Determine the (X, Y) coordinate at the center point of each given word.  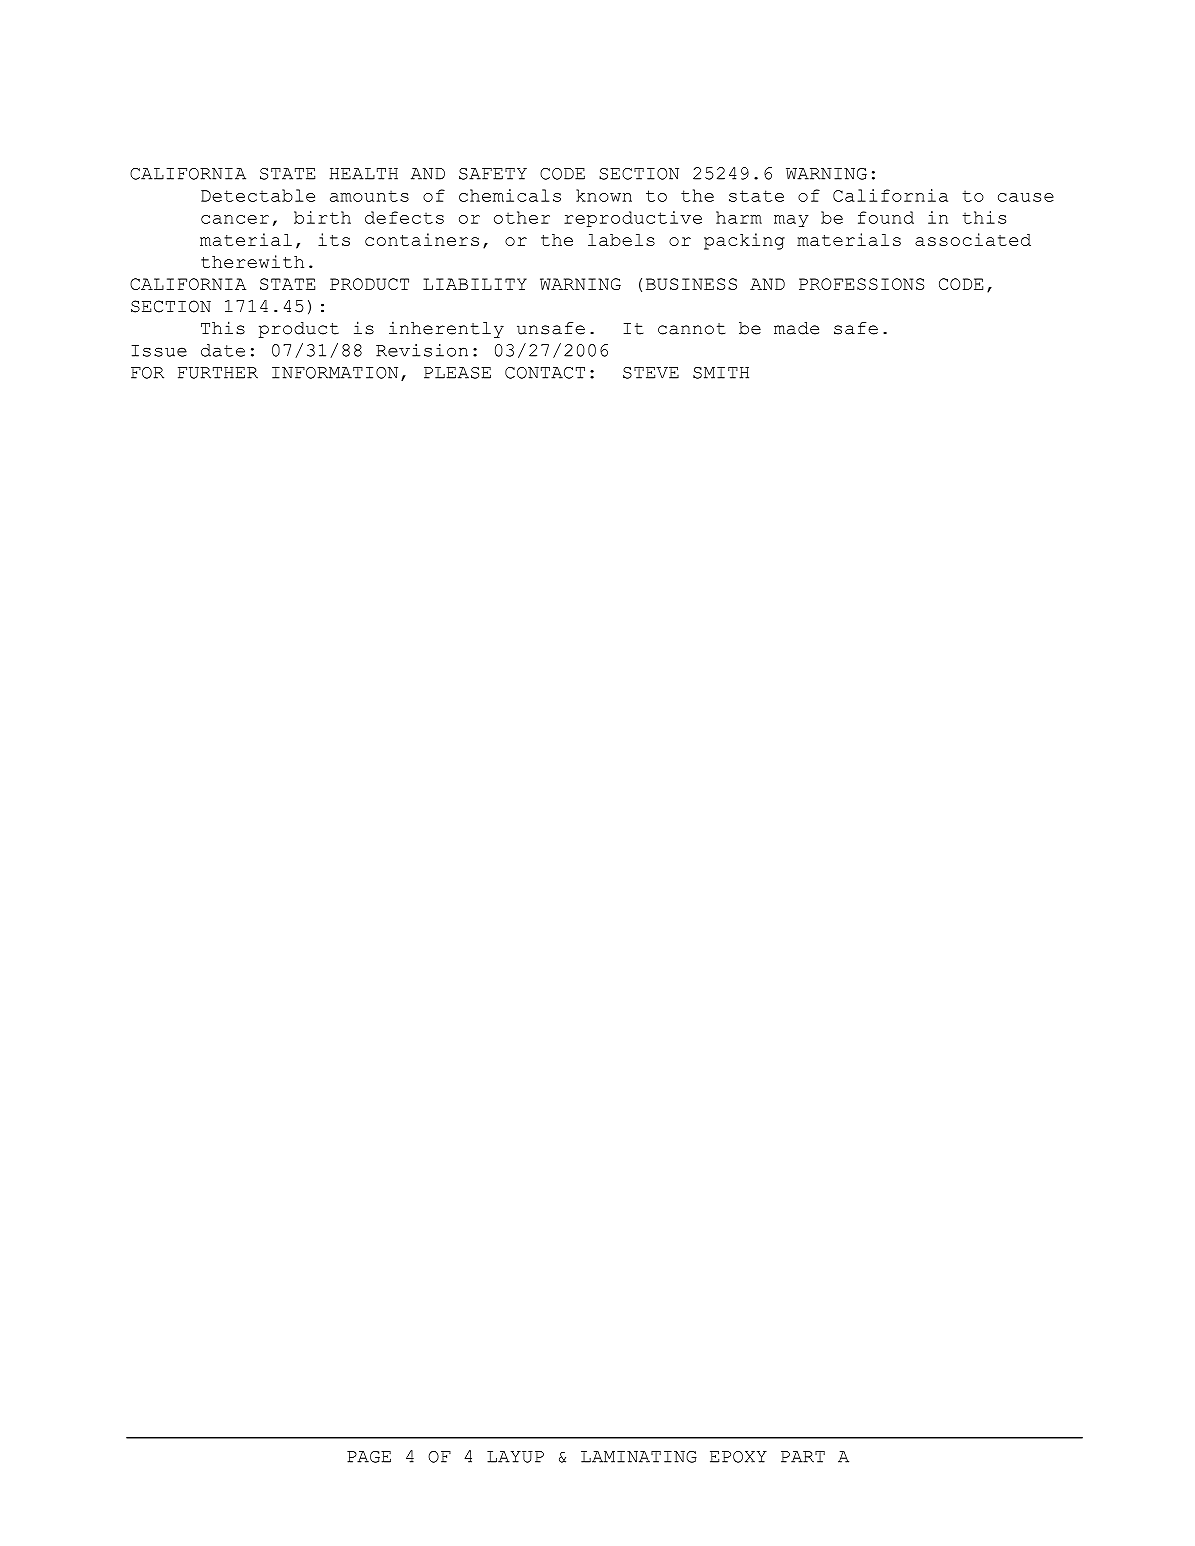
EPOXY (738, 1457)
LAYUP (515, 1457)
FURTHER (218, 373)
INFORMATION (335, 373)
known (604, 195)
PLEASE (457, 373)
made (796, 328)
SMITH (721, 373)
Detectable (258, 195)
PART (803, 1457)
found (886, 217)
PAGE (369, 1457)
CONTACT (545, 373)
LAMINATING (639, 1457)
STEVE (651, 373)
